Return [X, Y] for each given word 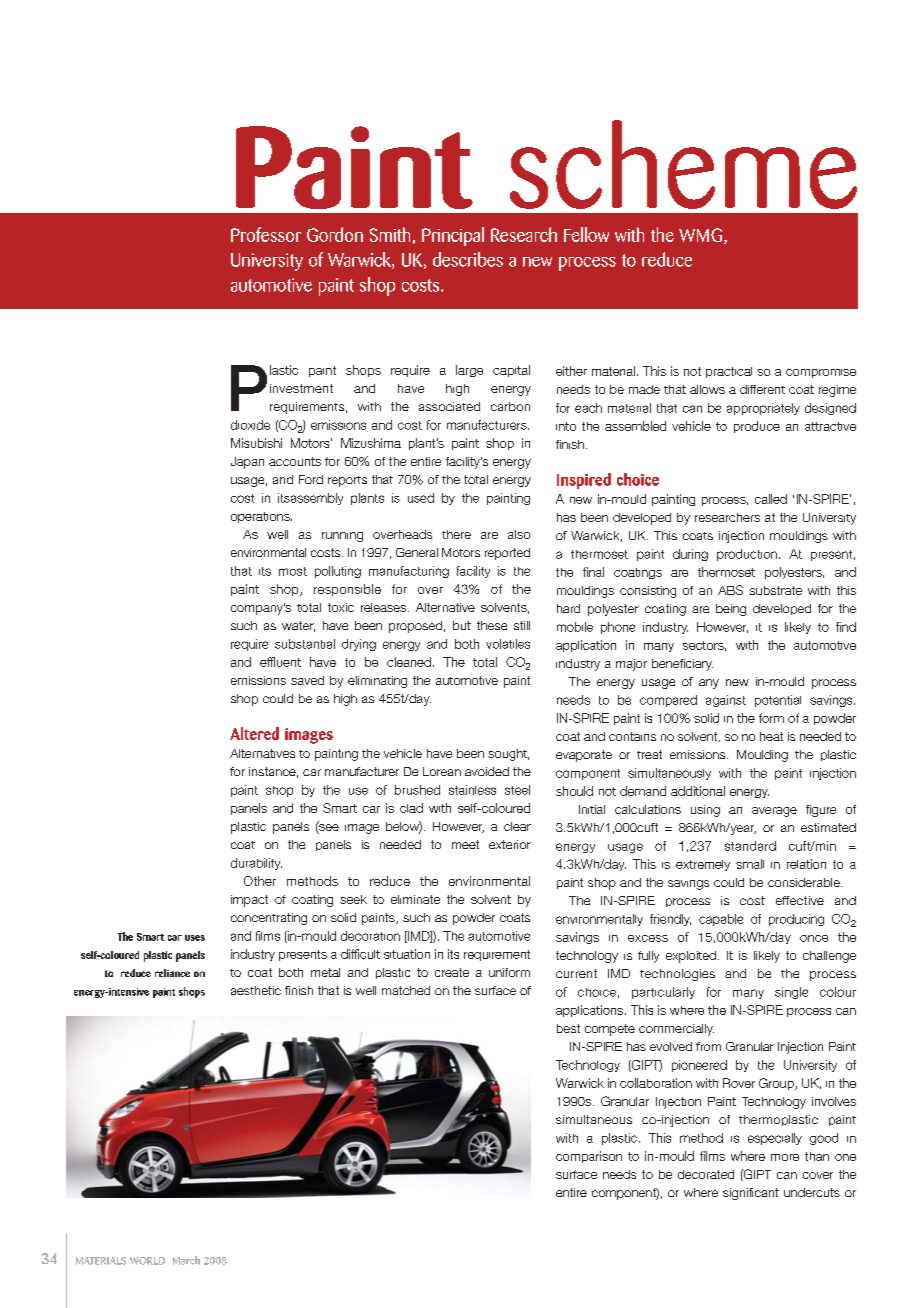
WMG [702, 236]
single [791, 993]
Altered [254, 733]
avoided [487, 771]
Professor [266, 234]
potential [778, 701]
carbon [510, 406]
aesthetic [256, 990]
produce [757, 427]
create [452, 972]
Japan [247, 463]
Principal [453, 236]
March [186, 1260]
